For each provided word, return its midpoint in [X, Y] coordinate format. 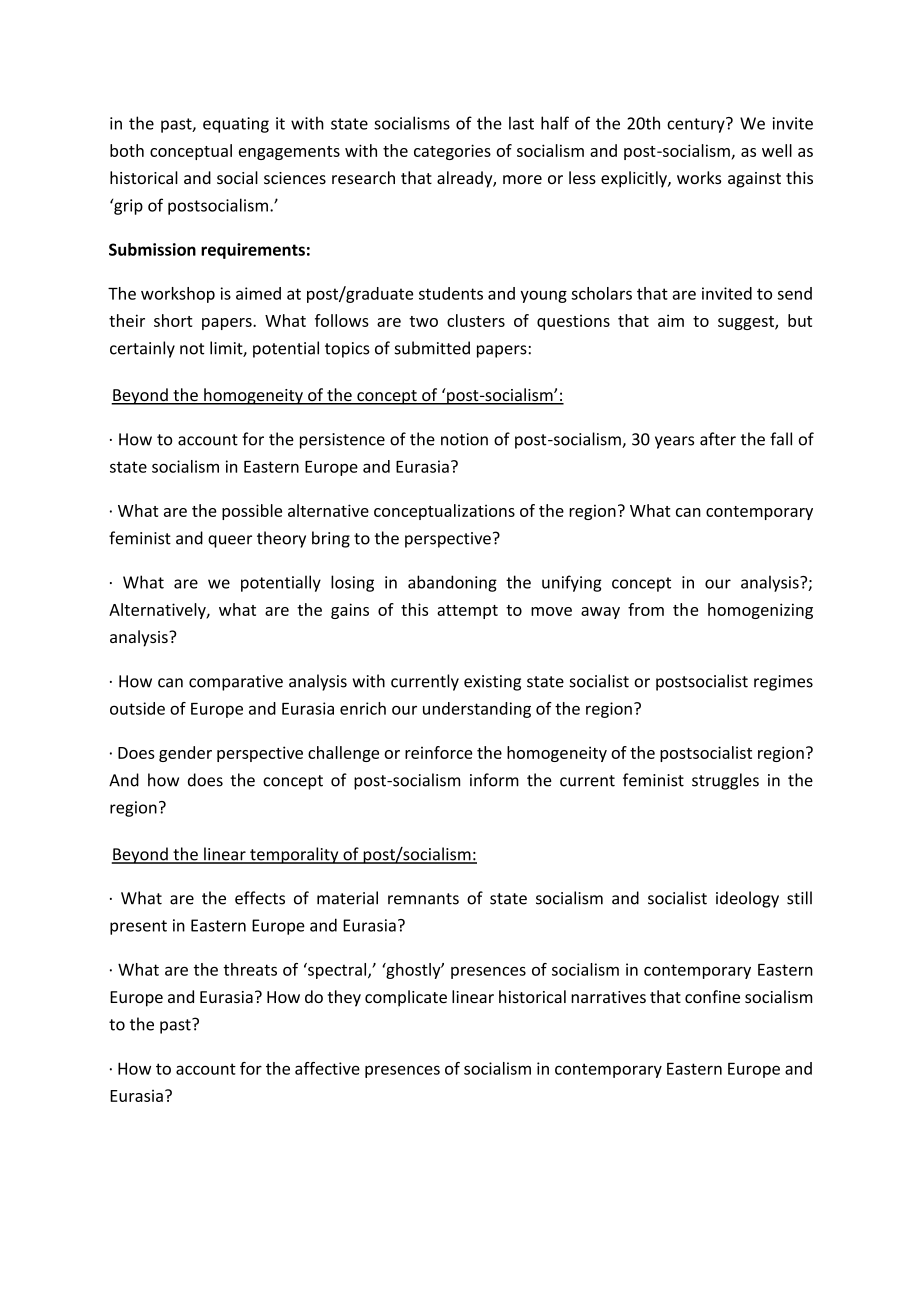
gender [185, 754]
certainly [142, 349]
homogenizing [760, 611]
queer [230, 541]
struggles [725, 781]
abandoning [452, 583]
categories [452, 152]
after [718, 439]
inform [494, 780]
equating [236, 125]
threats [250, 969]
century [697, 125]
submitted [432, 348]
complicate [406, 998]
